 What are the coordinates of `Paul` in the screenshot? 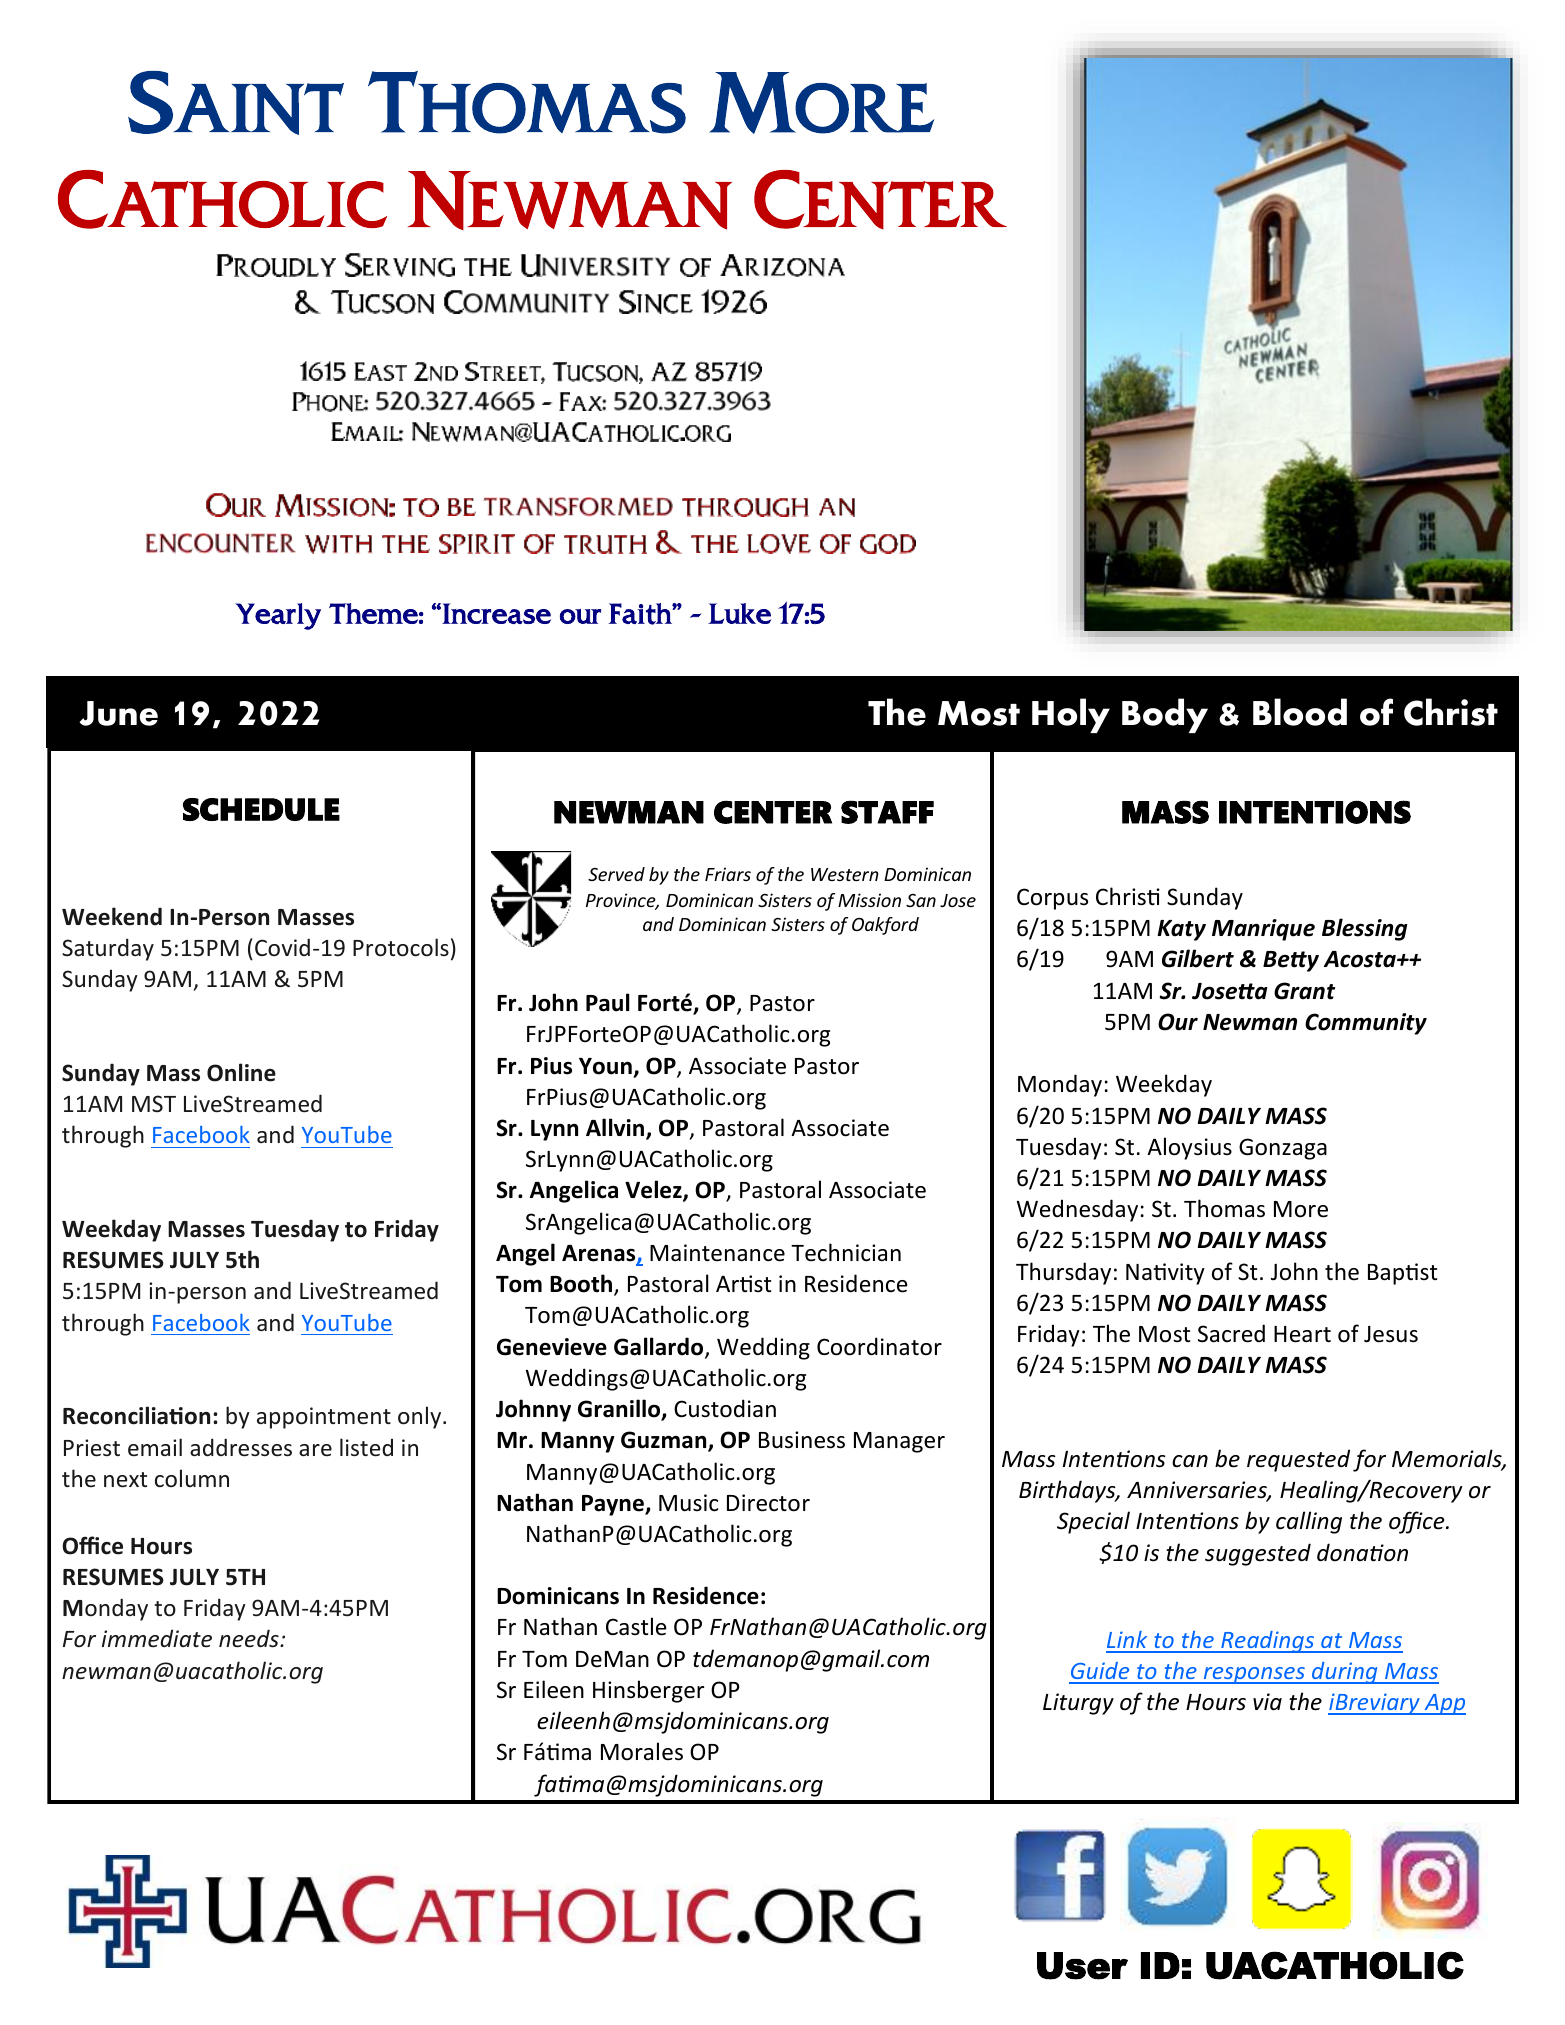 It's located at (608, 1002).
